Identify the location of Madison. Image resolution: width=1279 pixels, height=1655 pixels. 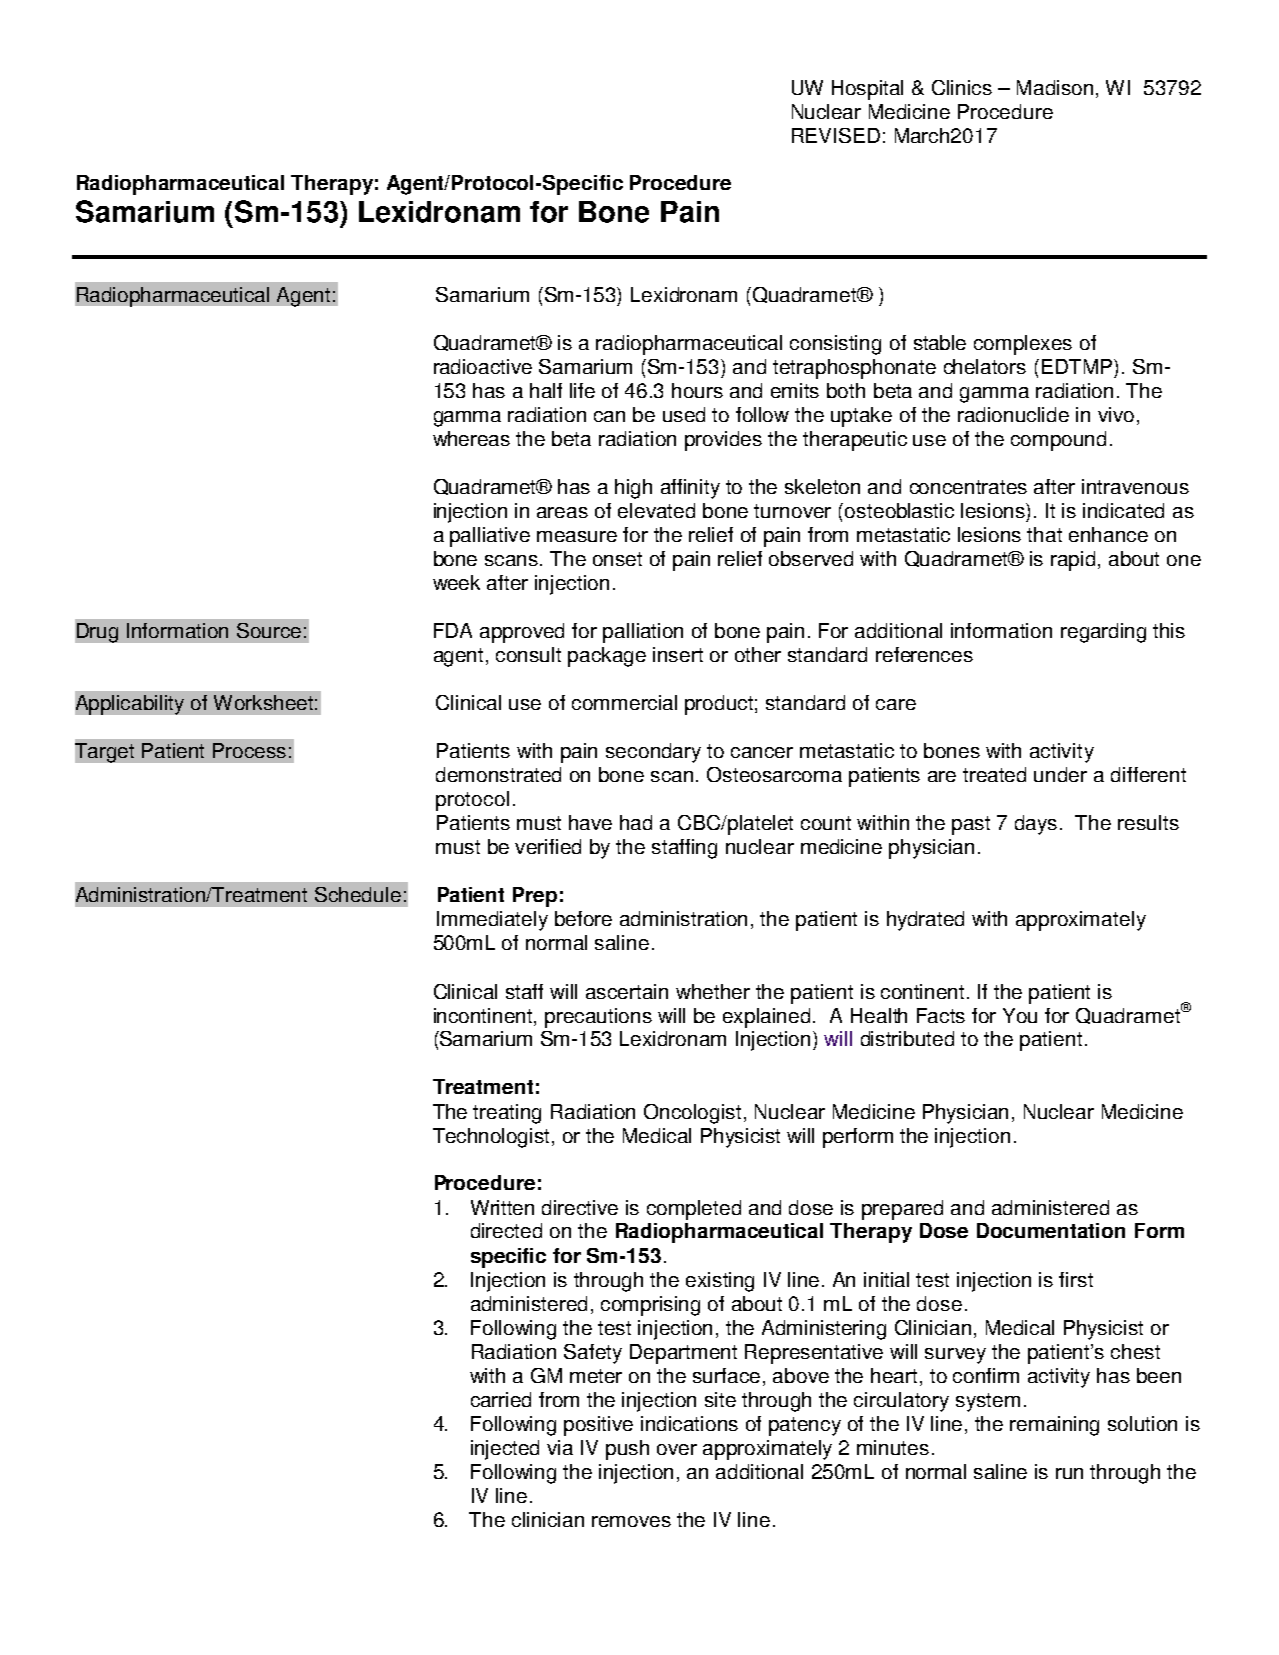
(1055, 87).
